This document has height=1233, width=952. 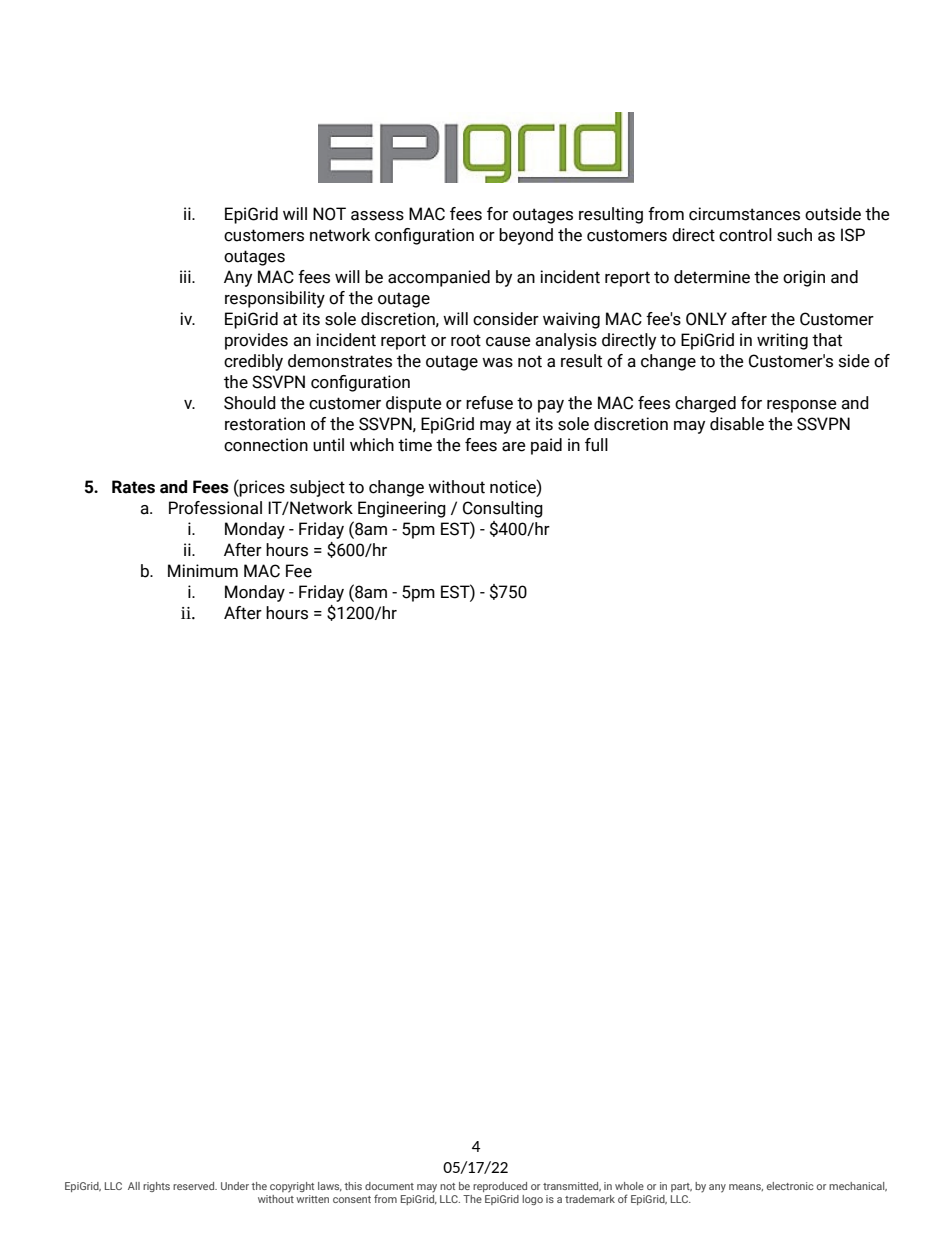 I want to click on beyond, so click(x=526, y=236).
